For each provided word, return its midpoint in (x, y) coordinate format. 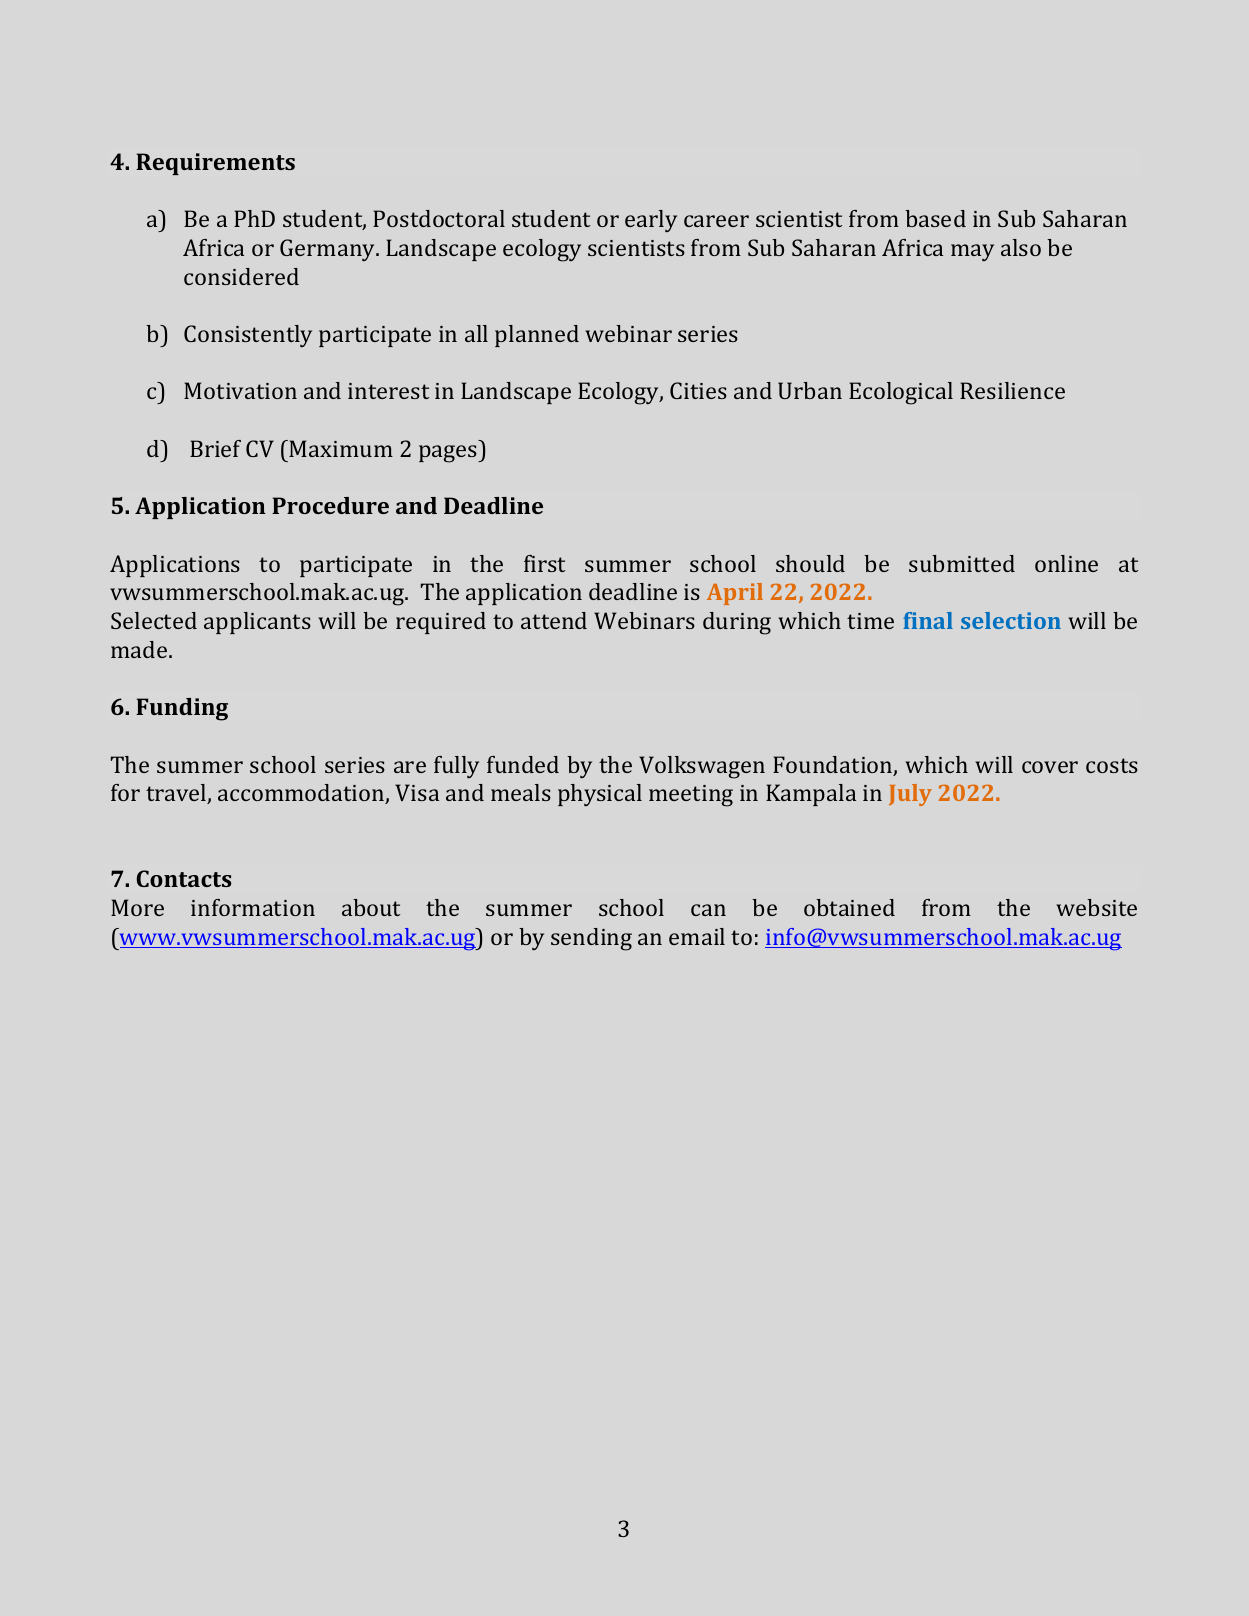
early (651, 221)
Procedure (330, 505)
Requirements (215, 164)
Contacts (184, 878)
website (1096, 907)
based (935, 218)
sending (591, 939)
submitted (962, 563)
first (544, 563)
